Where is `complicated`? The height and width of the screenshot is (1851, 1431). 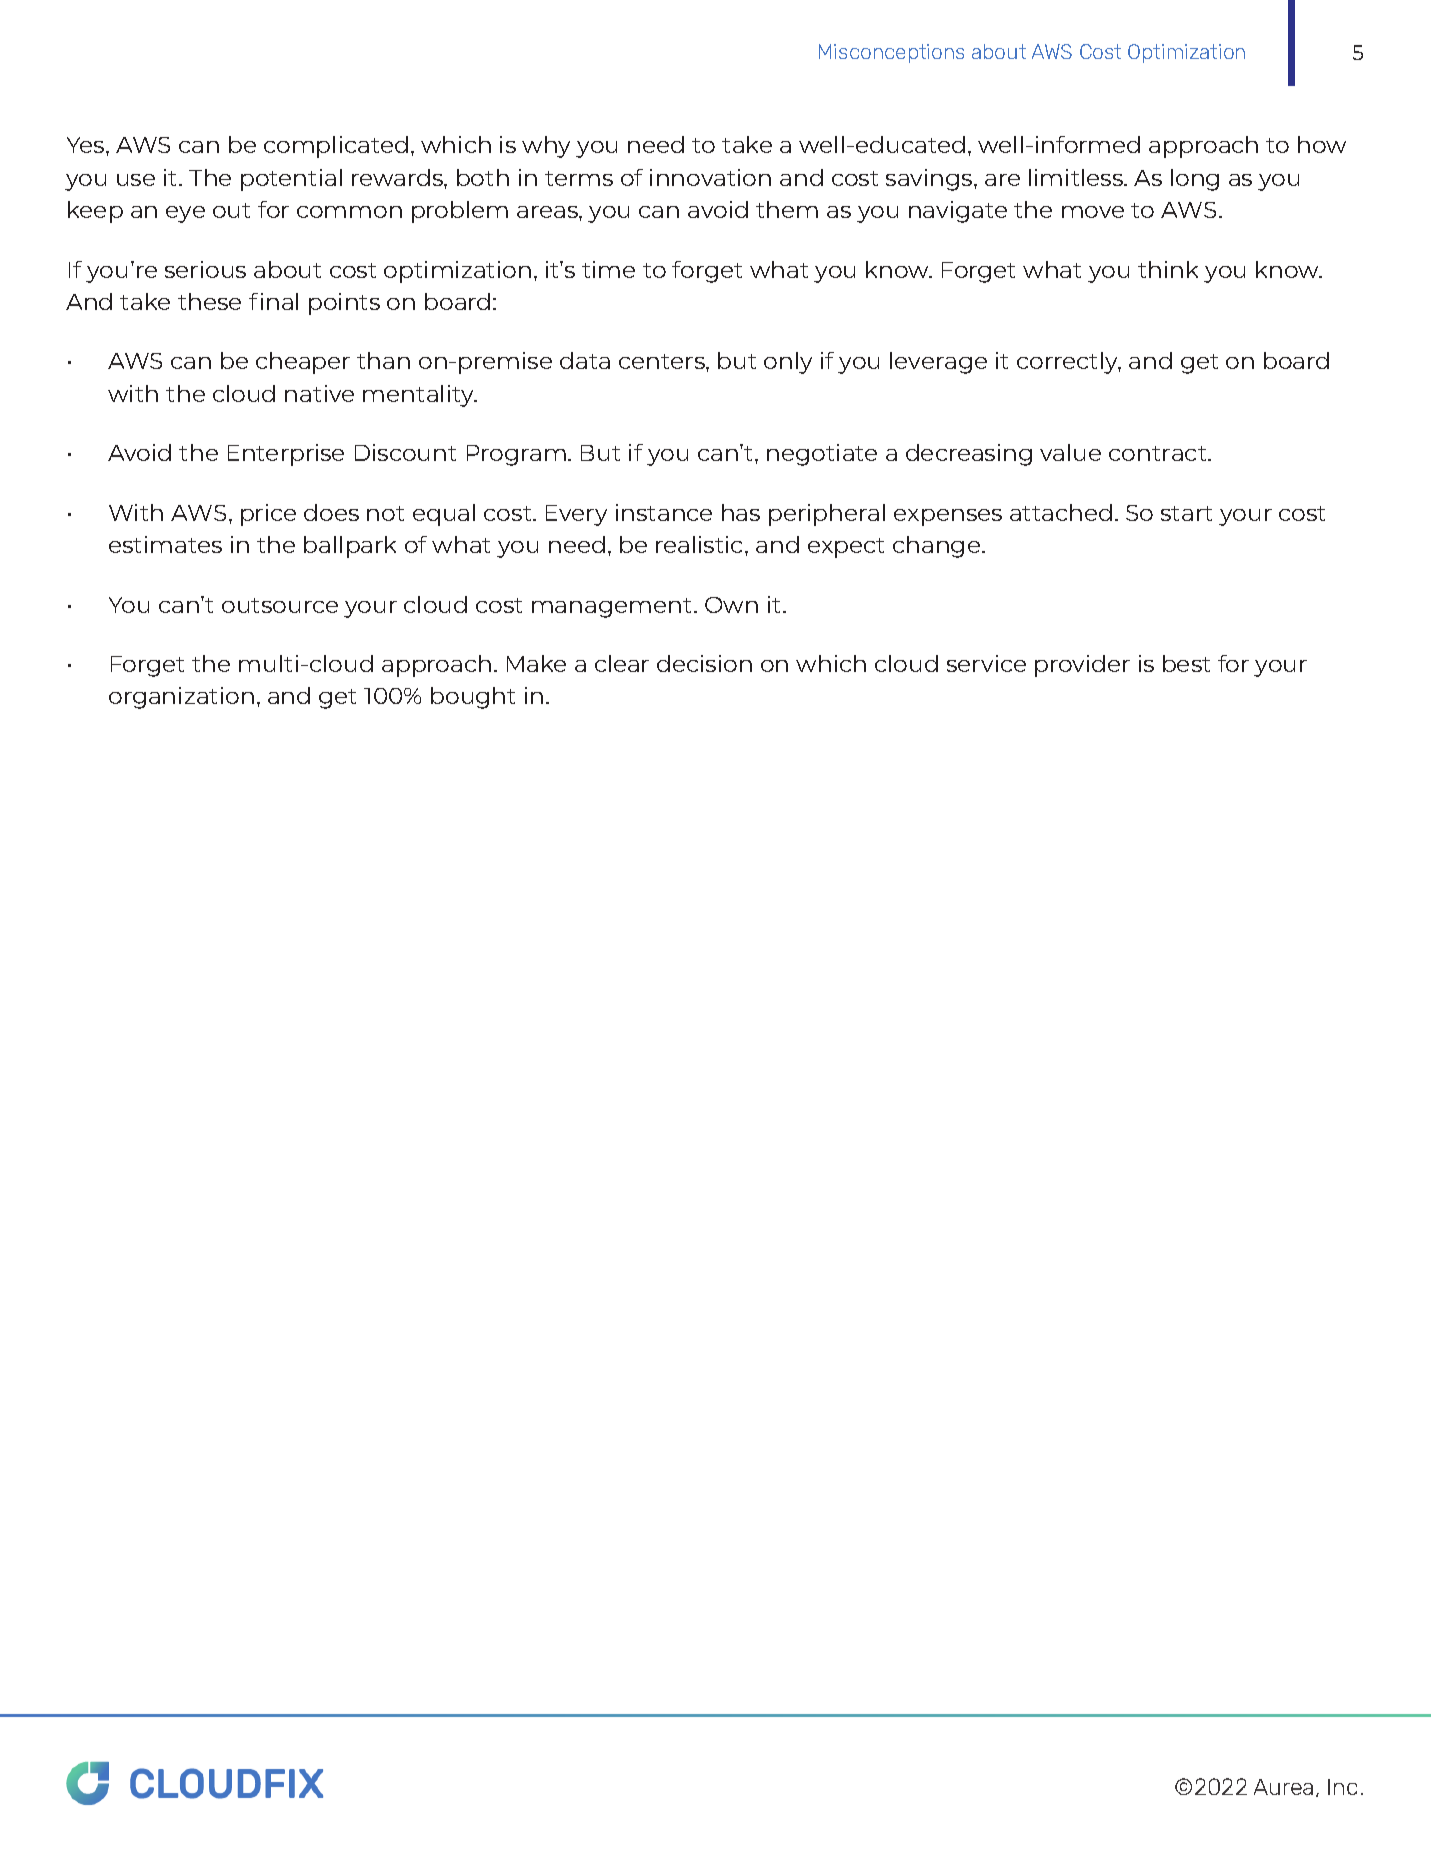
complicated is located at coordinates (336, 147).
